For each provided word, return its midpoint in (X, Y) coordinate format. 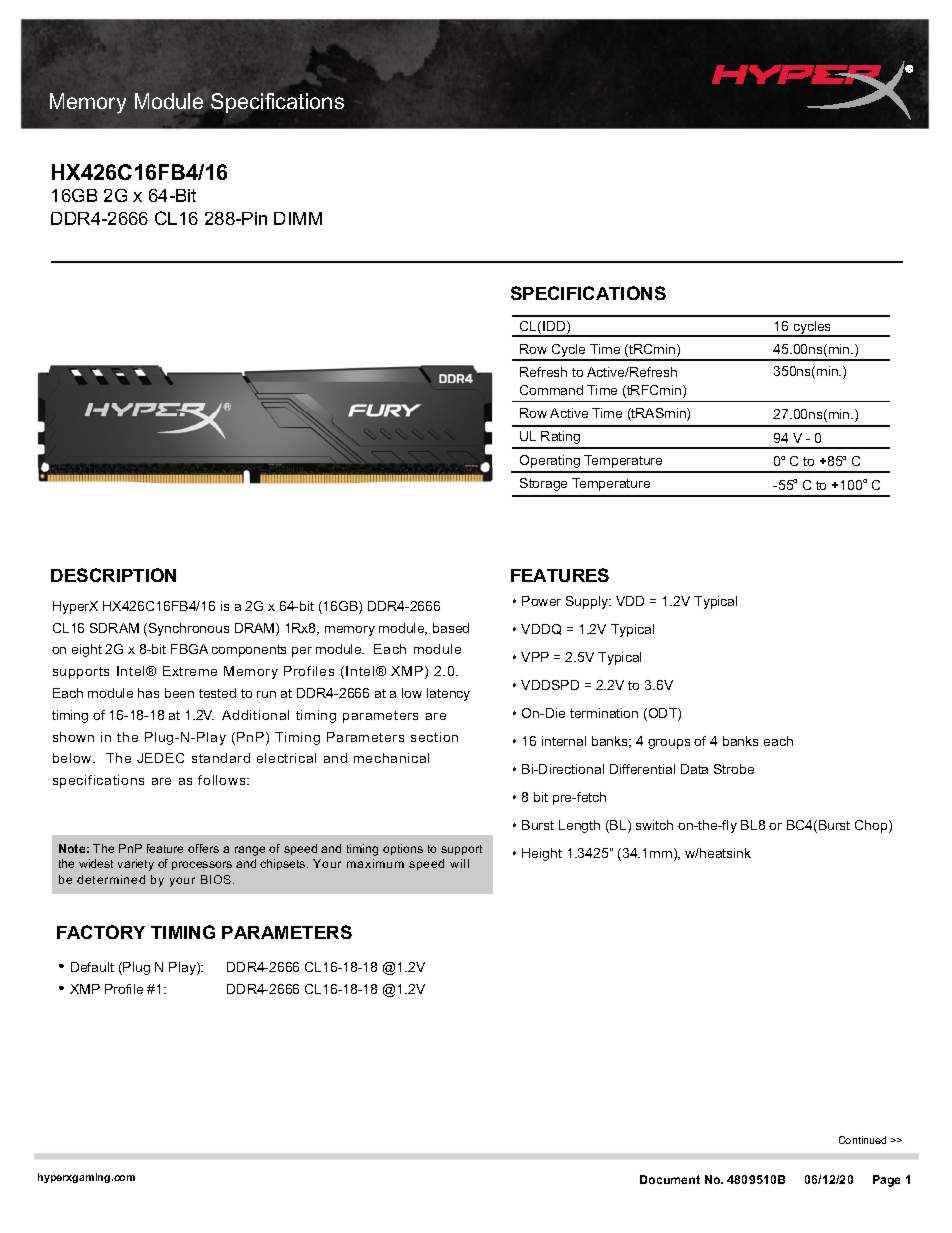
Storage (543, 484)
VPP (535, 657)
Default (92, 967)
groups (669, 744)
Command (551, 390)
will (459, 863)
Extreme (190, 671)
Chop (872, 826)
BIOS (217, 879)
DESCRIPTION (113, 575)
